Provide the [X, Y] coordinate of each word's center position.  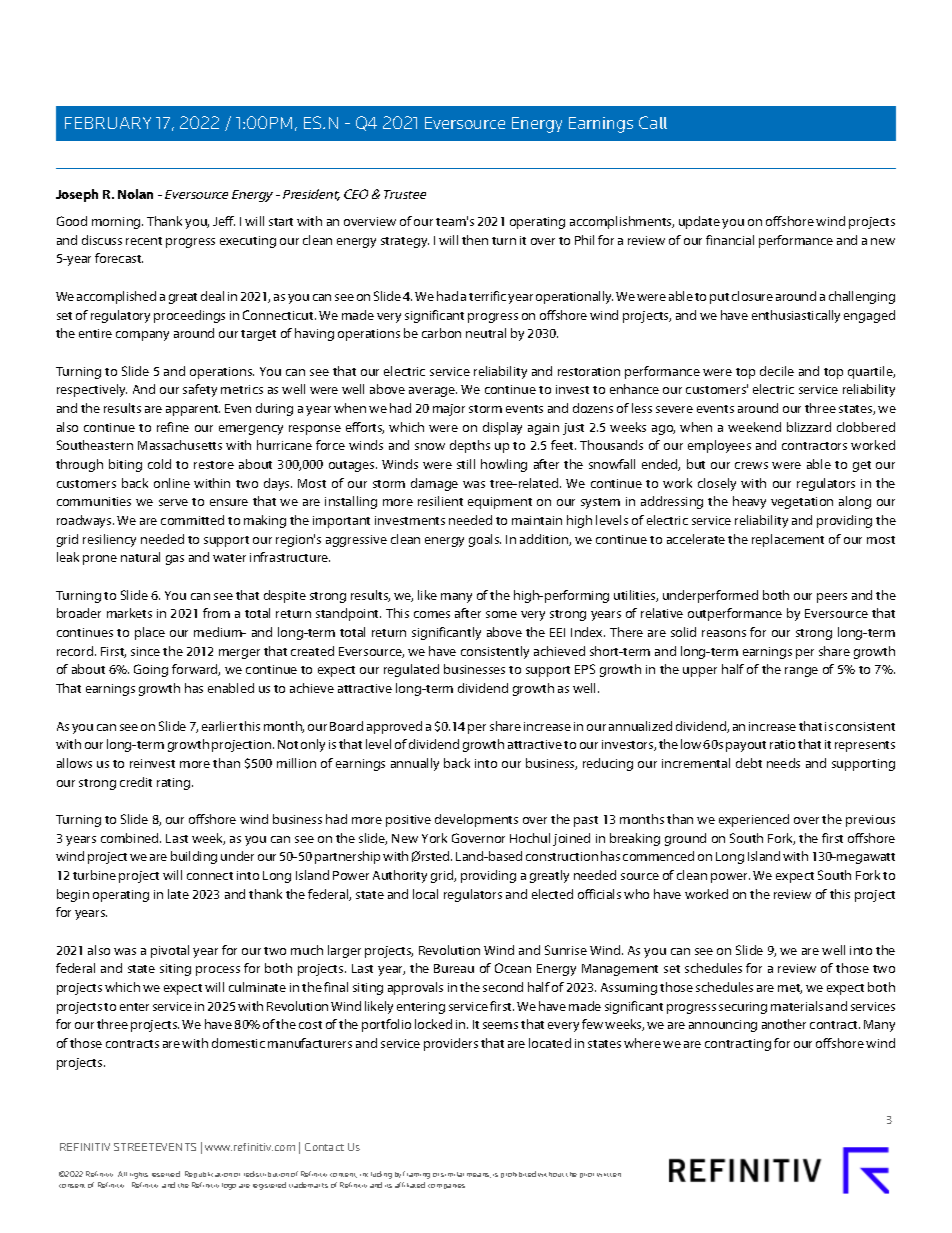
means [479, 1175]
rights [139, 1175]
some [501, 614]
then [475, 240]
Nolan [135, 194]
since [145, 651]
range [801, 672]
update [699, 222]
